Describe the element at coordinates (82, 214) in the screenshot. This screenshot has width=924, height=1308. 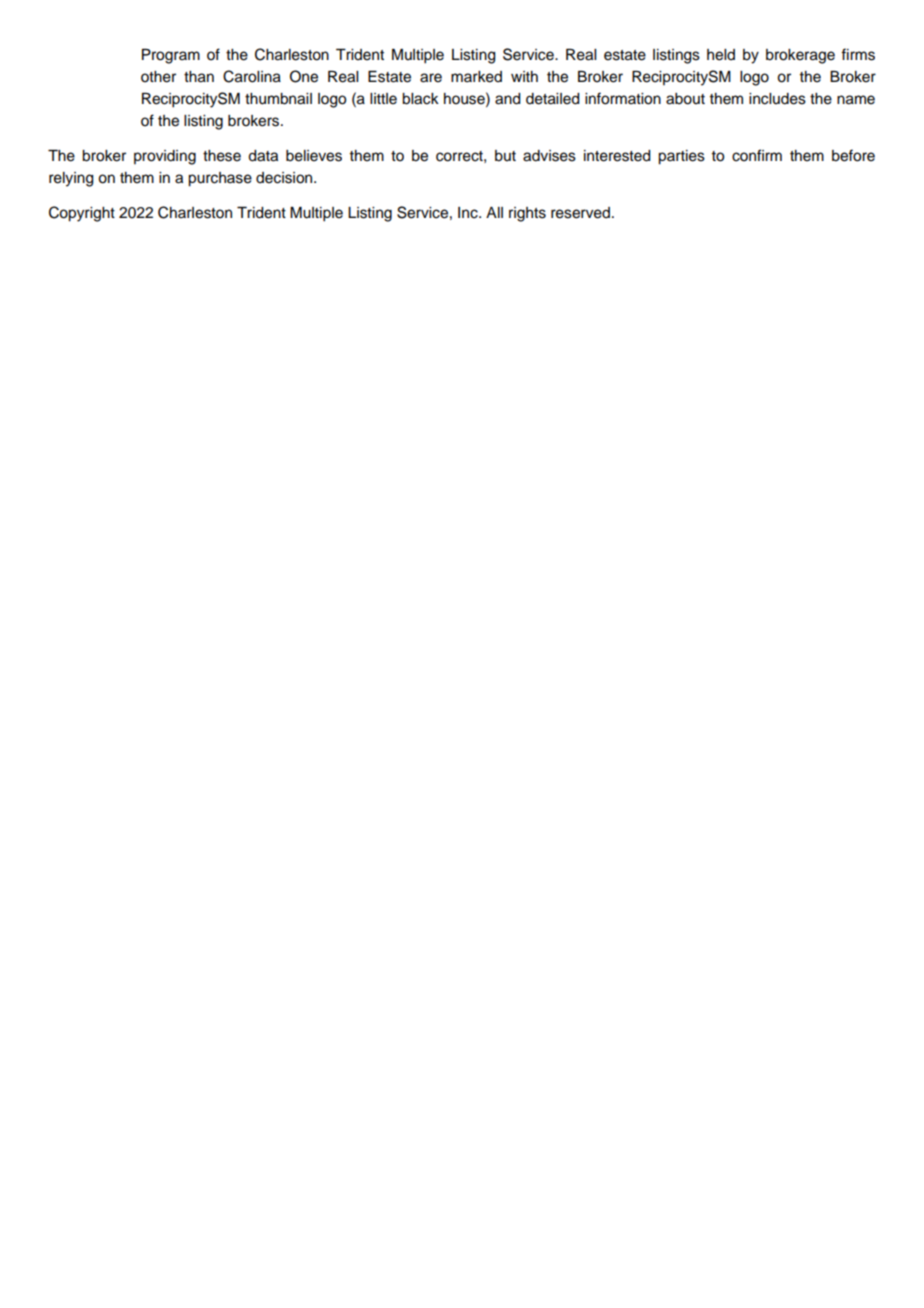
I see `Copyright` at that location.
